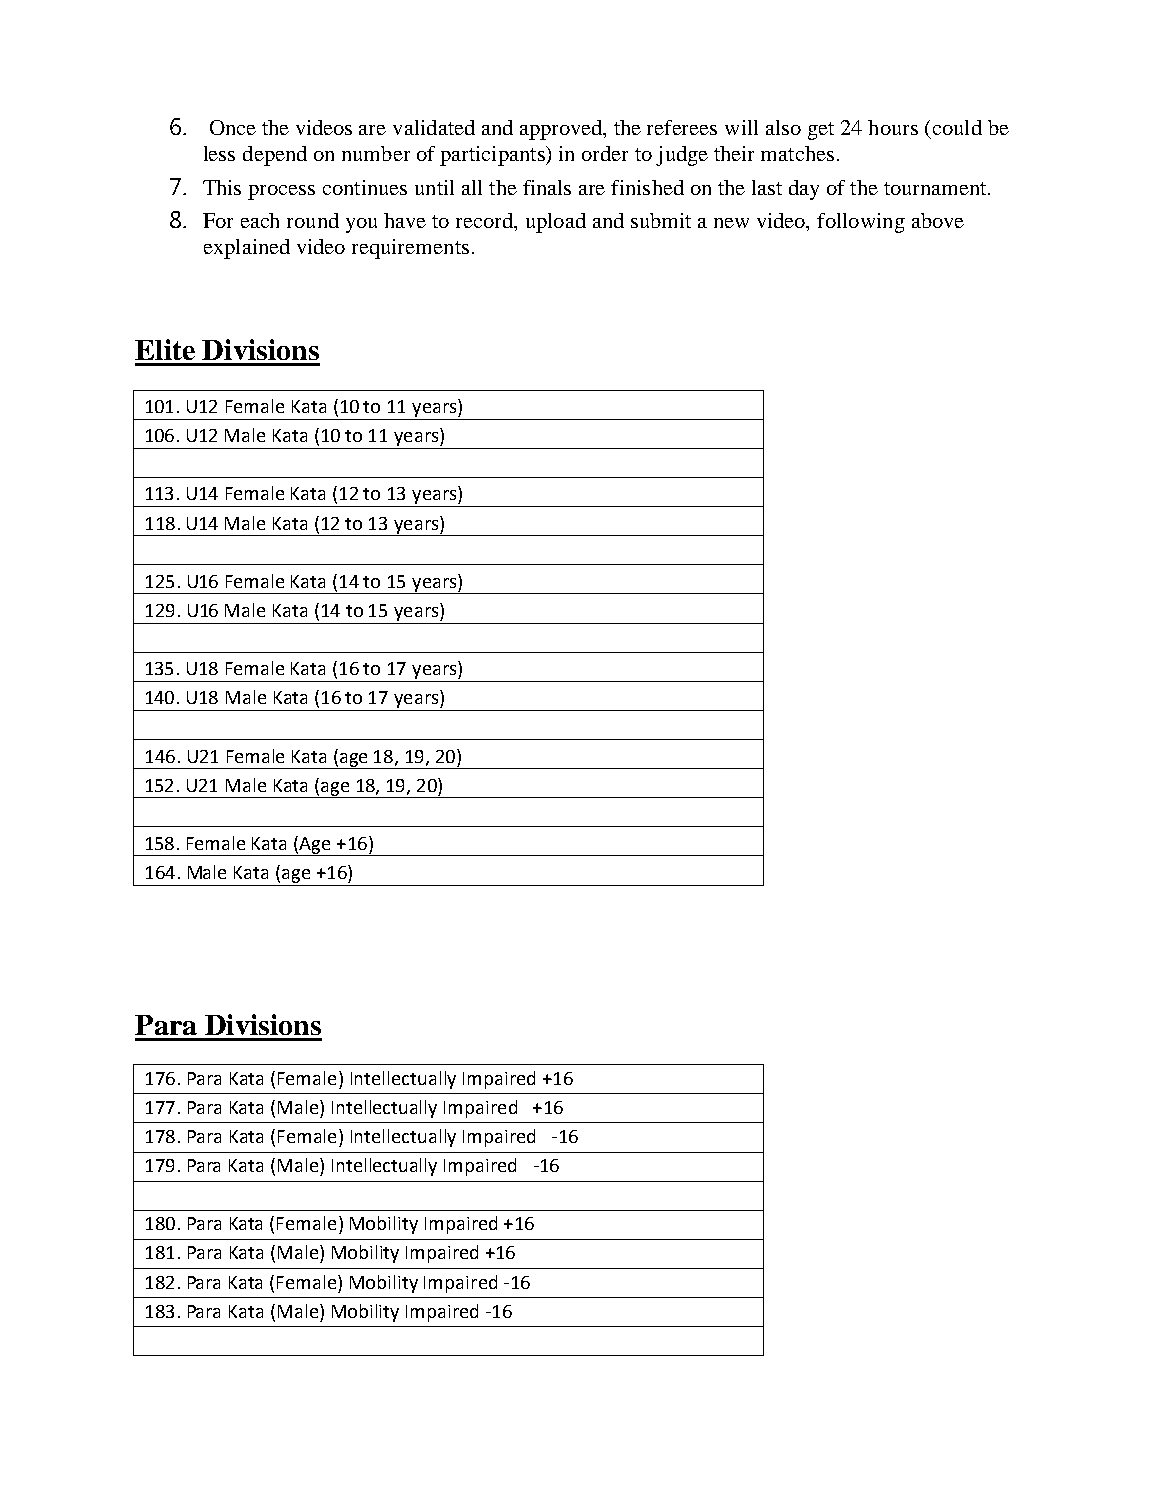  What do you see at coordinates (936, 188) in the screenshot?
I see `tournament` at bounding box center [936, 188].
